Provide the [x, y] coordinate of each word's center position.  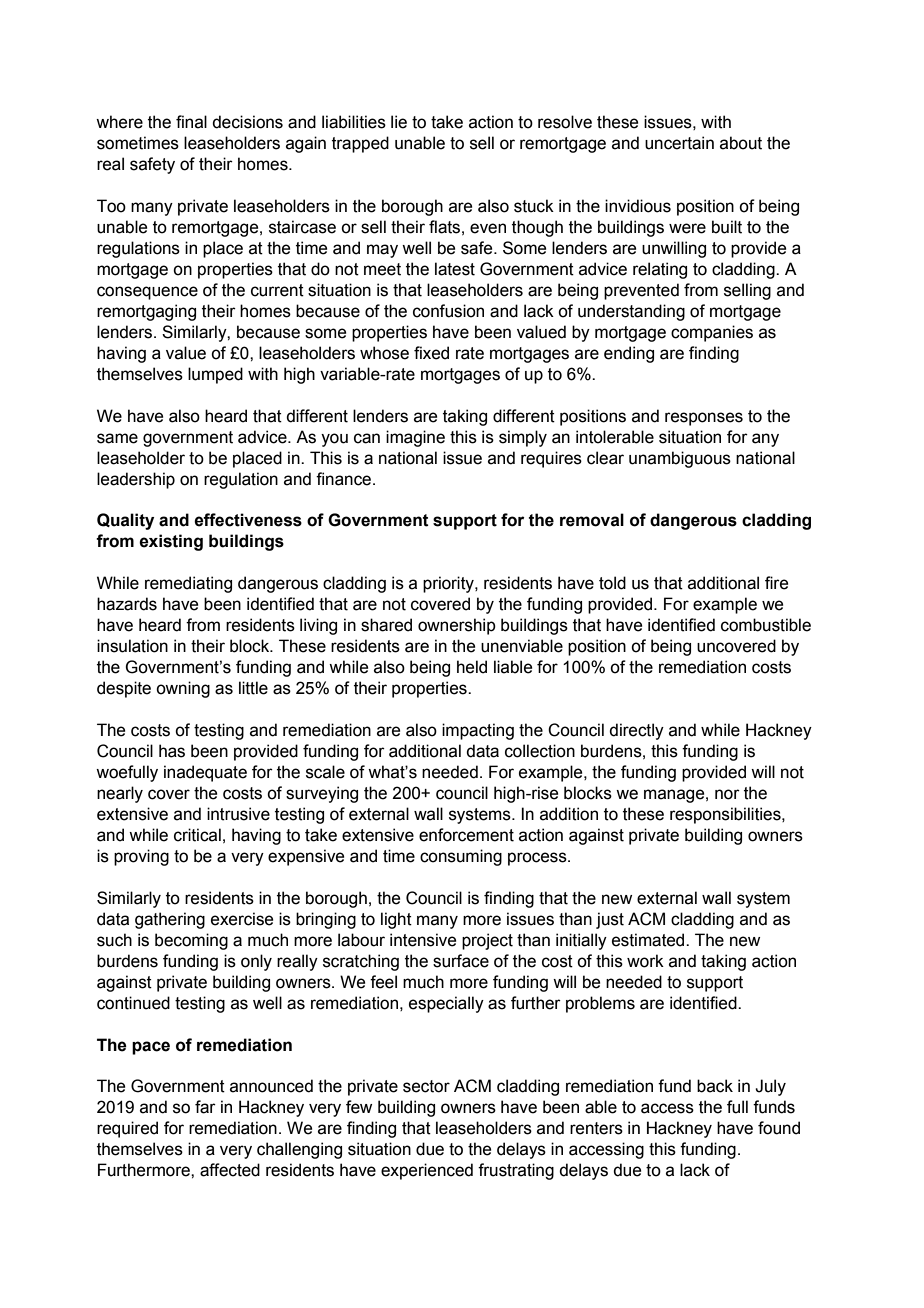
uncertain [679, 143]
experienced [427, 1171]
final [191, 122]
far [205, 1107]
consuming [461, 857]
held [472, 667]
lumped [215, 375]
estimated [649, 940]
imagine [415, 438]
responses [704, 419]
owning [183, 689]
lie [399, 122]
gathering [170, 920]
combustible [766, 625]
